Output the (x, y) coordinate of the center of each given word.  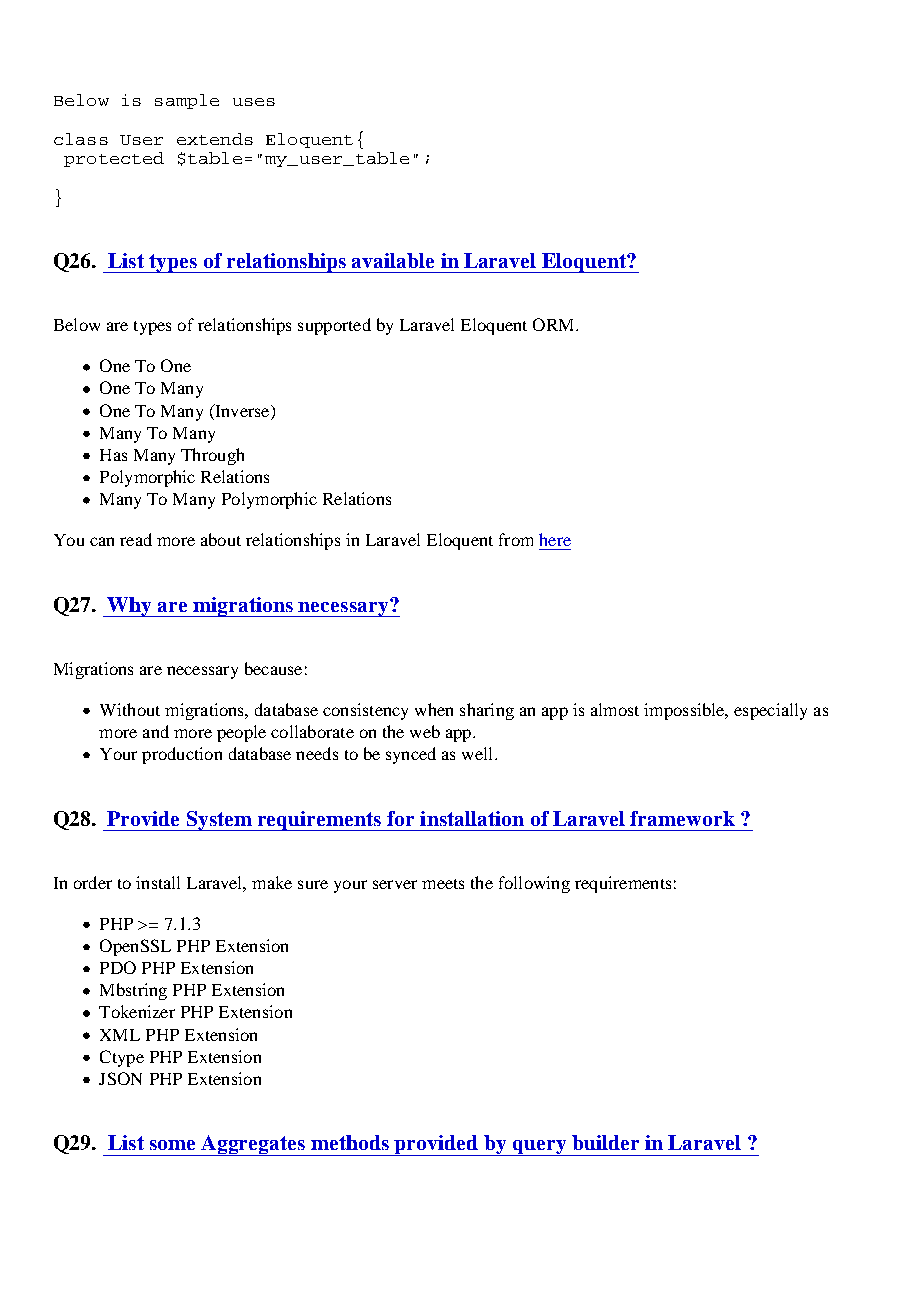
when (434, 709)
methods (350, 1142)
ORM (555, 324)
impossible (685, 711)
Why (130, 607)
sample (187, 101)
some (172, 1145)
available (393, 260)
